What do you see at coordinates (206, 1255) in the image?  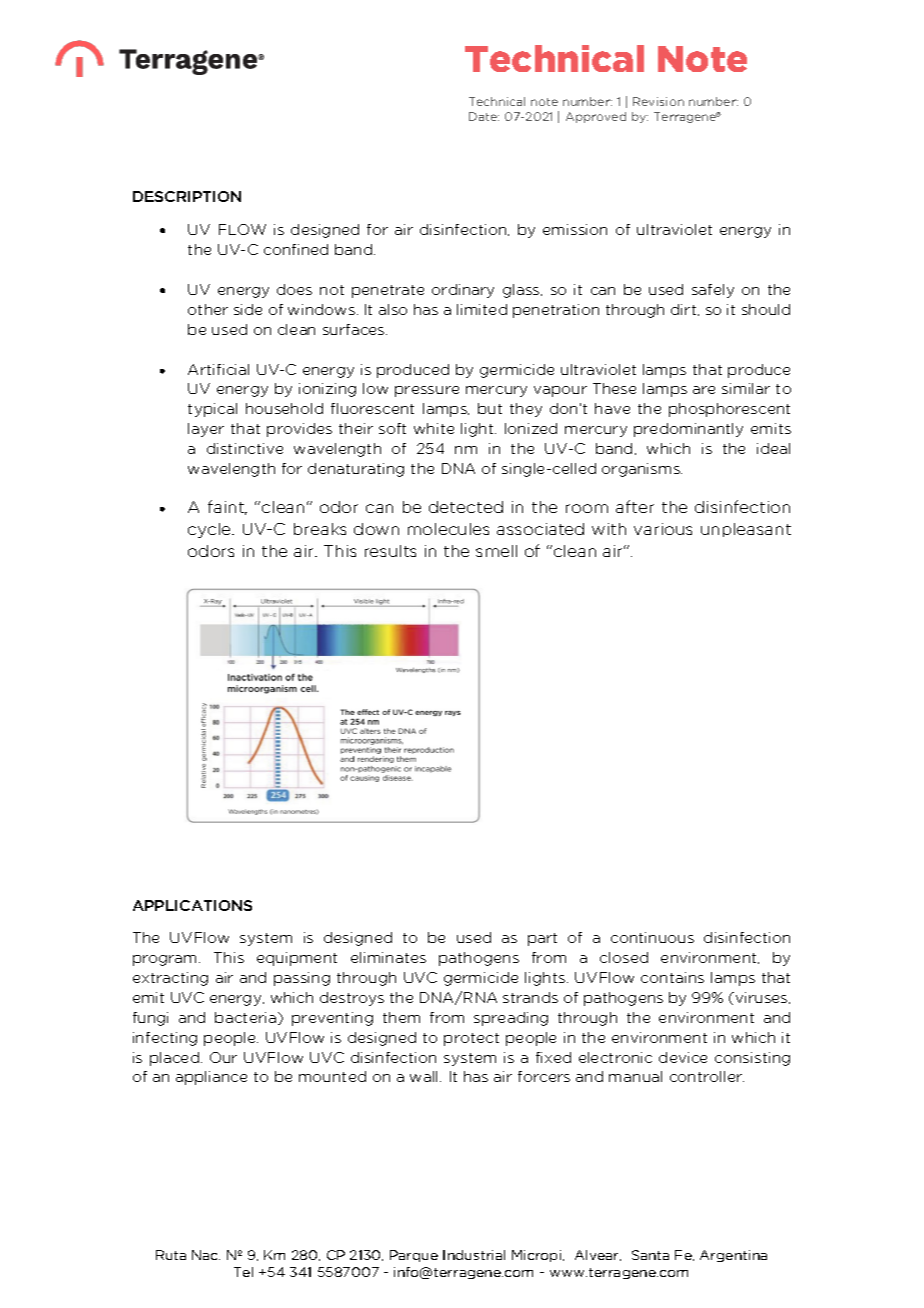 I see `Nac` at bounding box center [206, 1255].
